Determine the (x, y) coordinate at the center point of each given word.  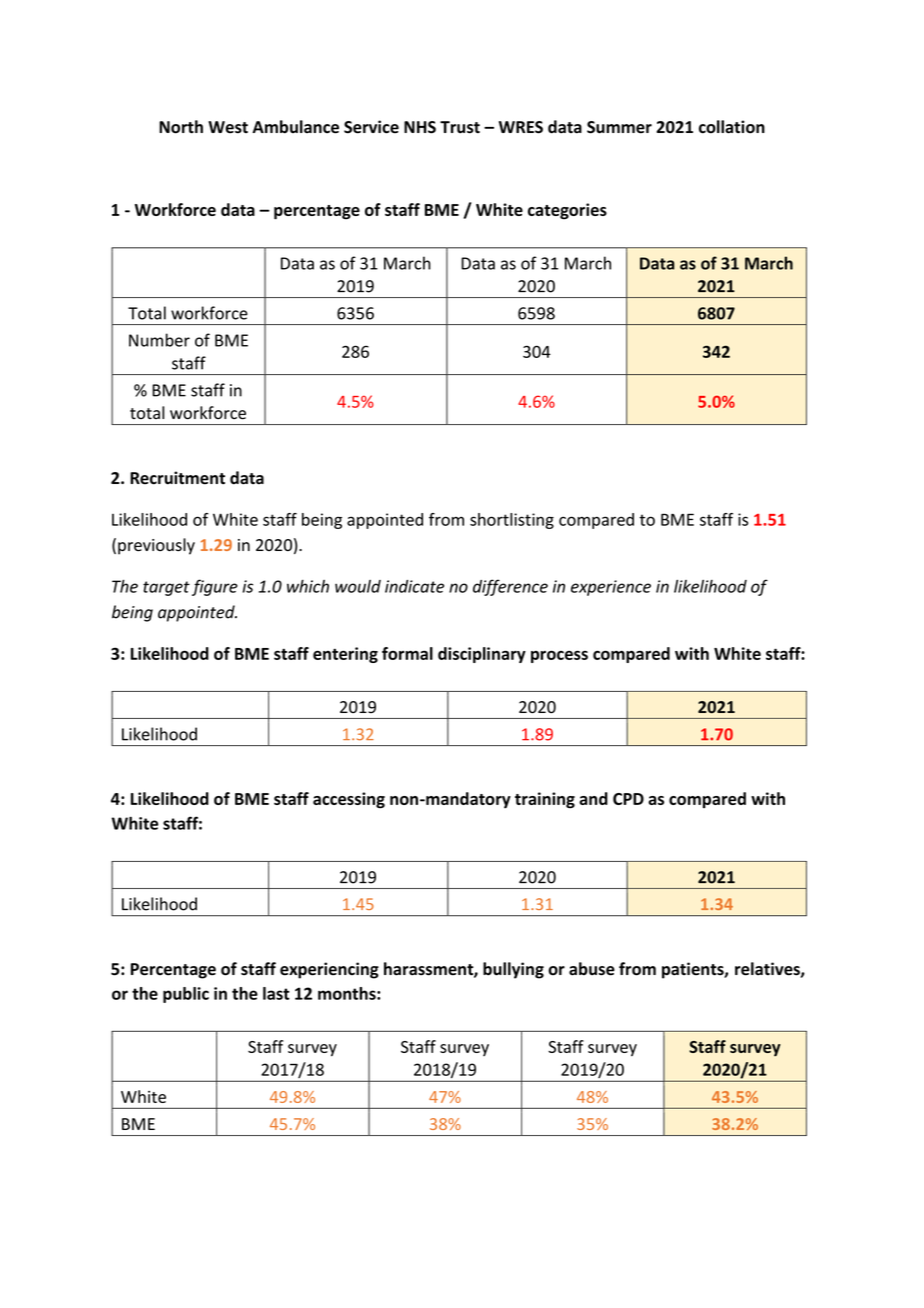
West (228, 127)
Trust (460, 127)
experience (611, 588)
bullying (513, 970)
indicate (414, 586)
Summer (619, 127)
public (186, 995)
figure (215, 587)
